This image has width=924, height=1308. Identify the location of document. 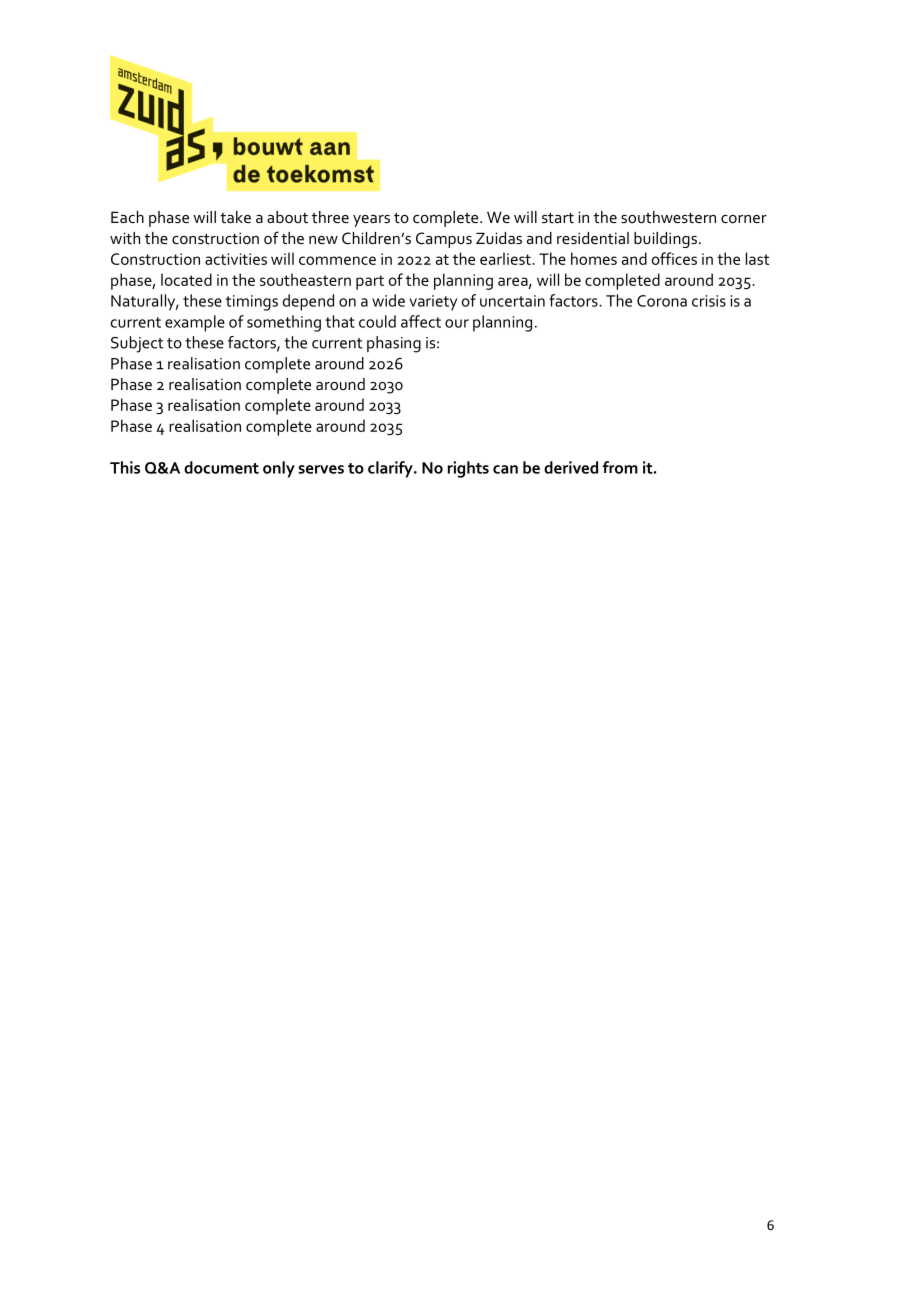
(221, 467).
